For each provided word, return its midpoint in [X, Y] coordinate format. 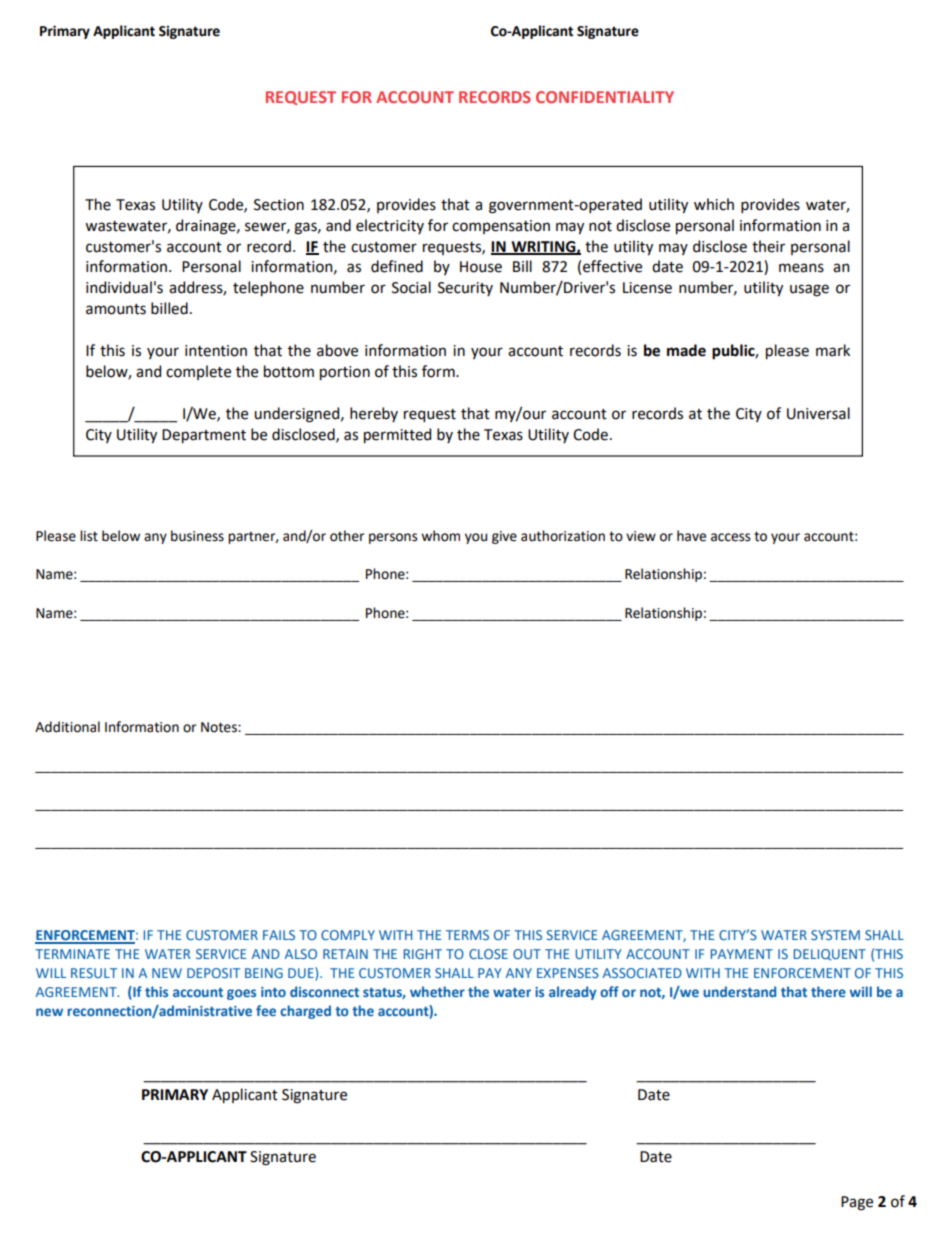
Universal [818, 413]
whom [440, 536]
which [714, 204]
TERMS [467, 935]
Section [279, 205]
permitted [397, 435]
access [730, 537]
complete [198, 372]
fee [266, 1010]
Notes [220, 727]
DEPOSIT [213, 973]
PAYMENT [742, 954]
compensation [501, 227]
